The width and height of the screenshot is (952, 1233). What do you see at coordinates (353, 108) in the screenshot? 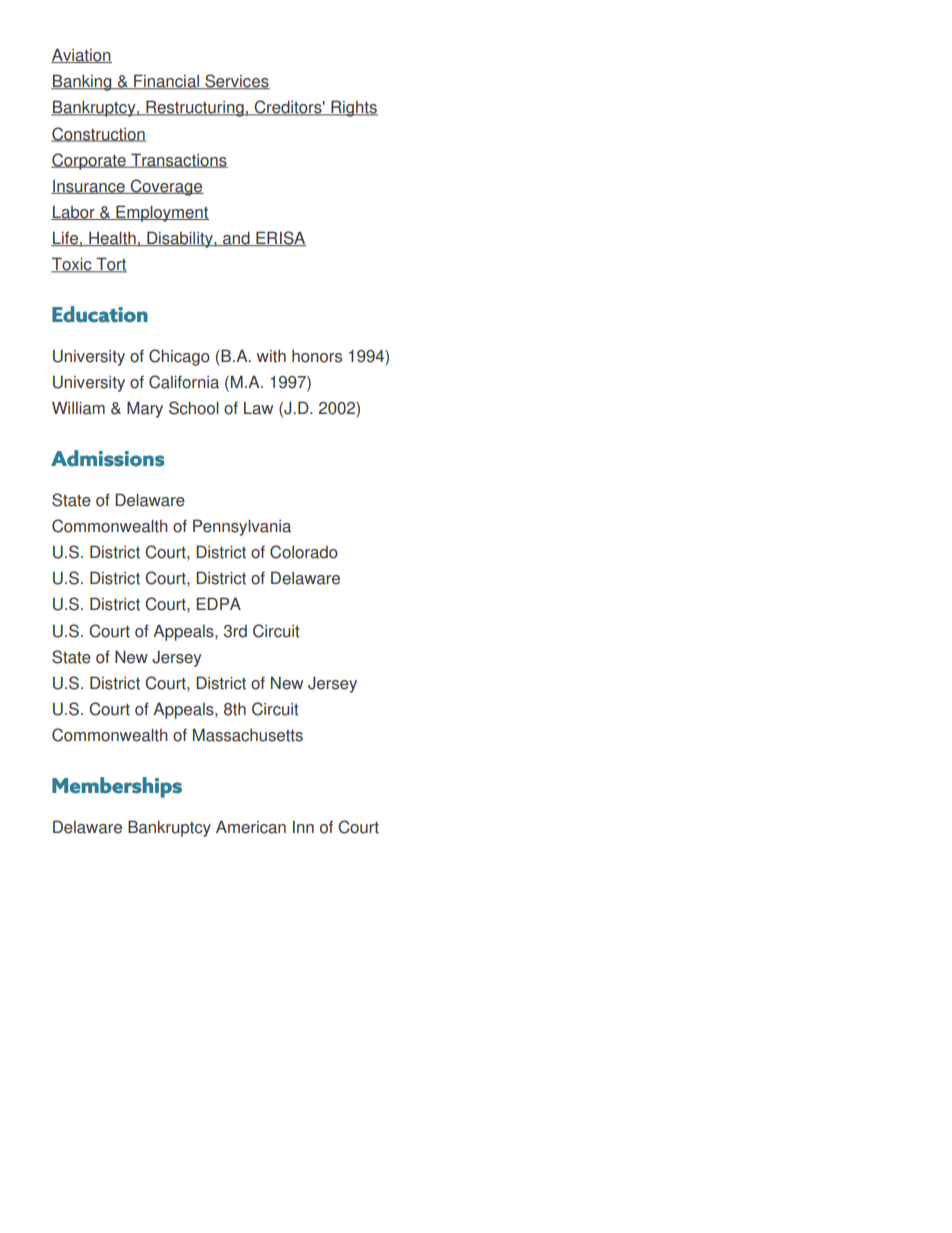
I see `Rights` at bounding box center [353, 108].
